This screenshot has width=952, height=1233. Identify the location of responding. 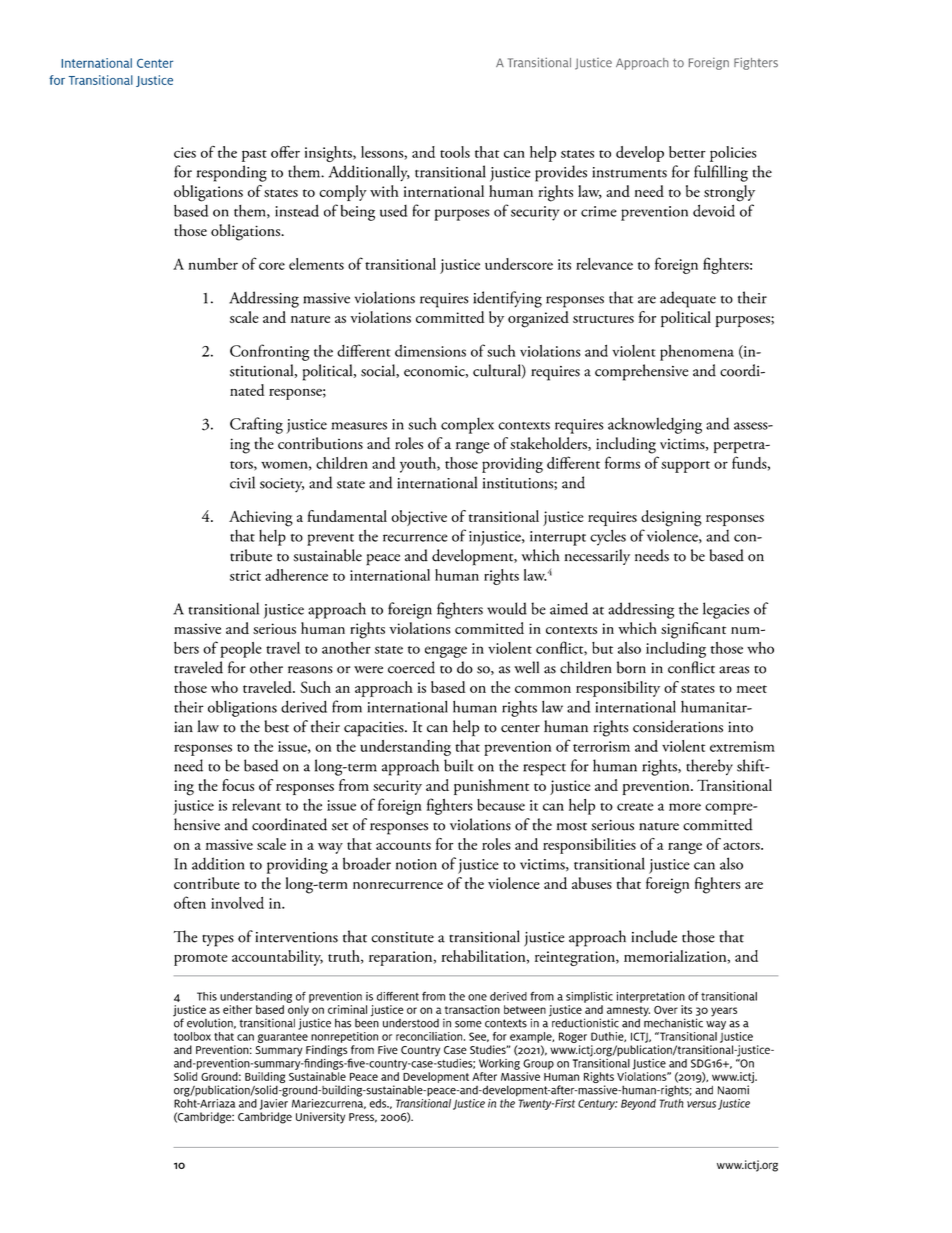
(232, 173).
